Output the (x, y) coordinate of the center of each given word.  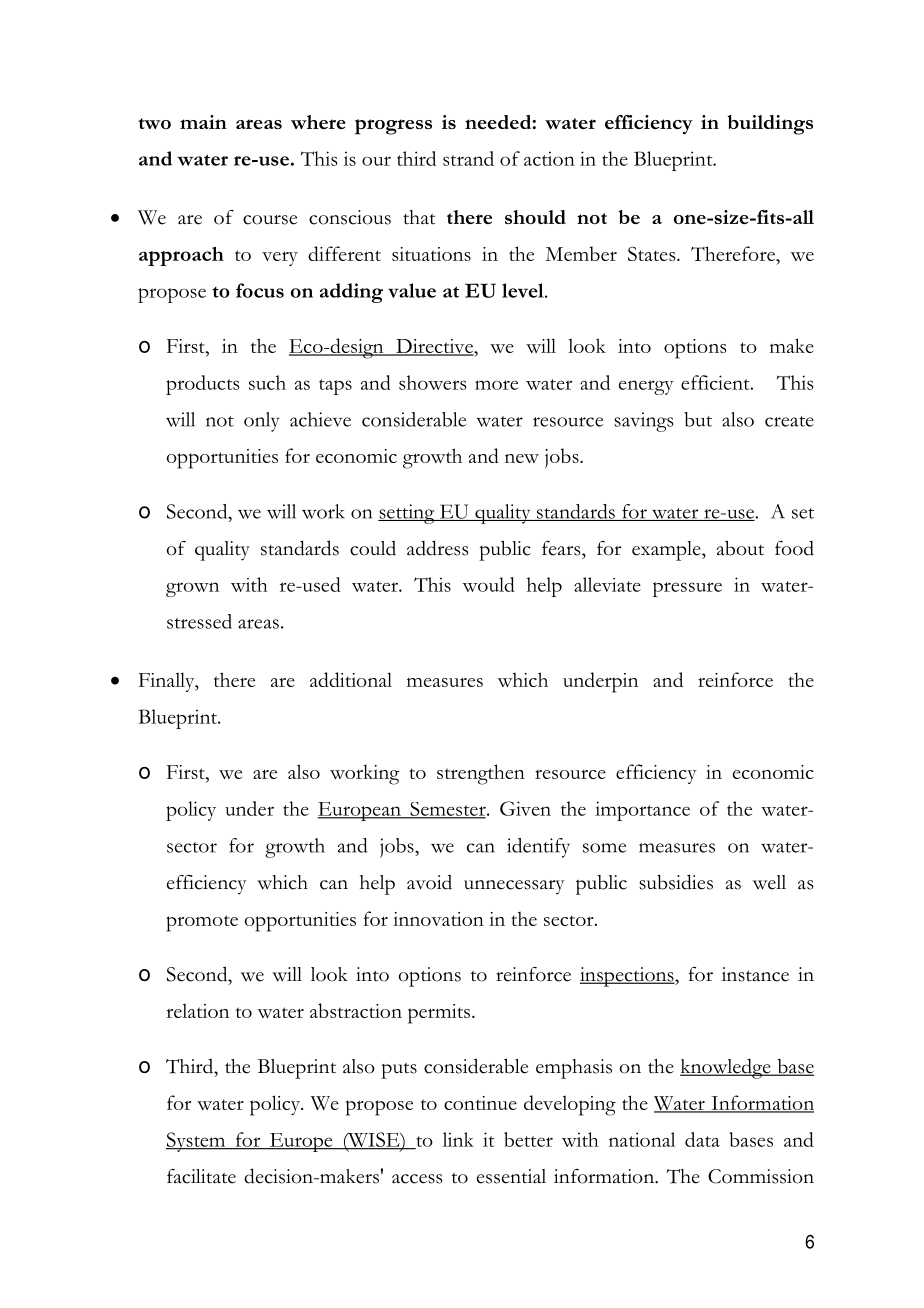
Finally (168, 682)
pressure (687, 589)
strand (468, 158)
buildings (770, 125)
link (458, 1139)
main (203, 122)
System (197, 1142)
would (488, 584)
